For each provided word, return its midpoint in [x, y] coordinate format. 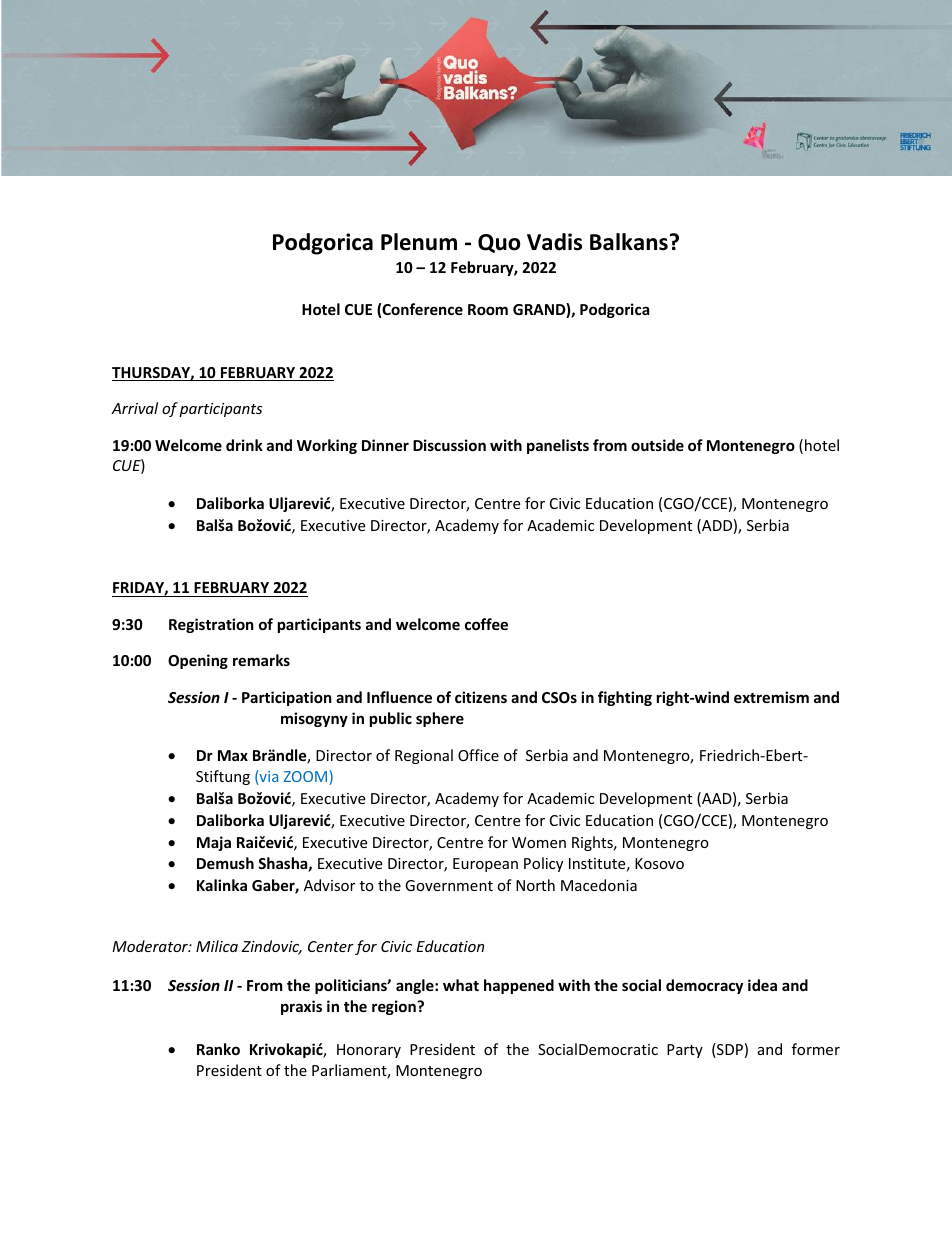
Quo [499, 243]
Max [233, 755]
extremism [771, 697]
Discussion [449, 445]
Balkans [629, 242]
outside [657, 445]
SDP [729, 1050]
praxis [301, 1007]
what [461, 985]
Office [478, 755]
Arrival [134, 408]
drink [244, 445]
